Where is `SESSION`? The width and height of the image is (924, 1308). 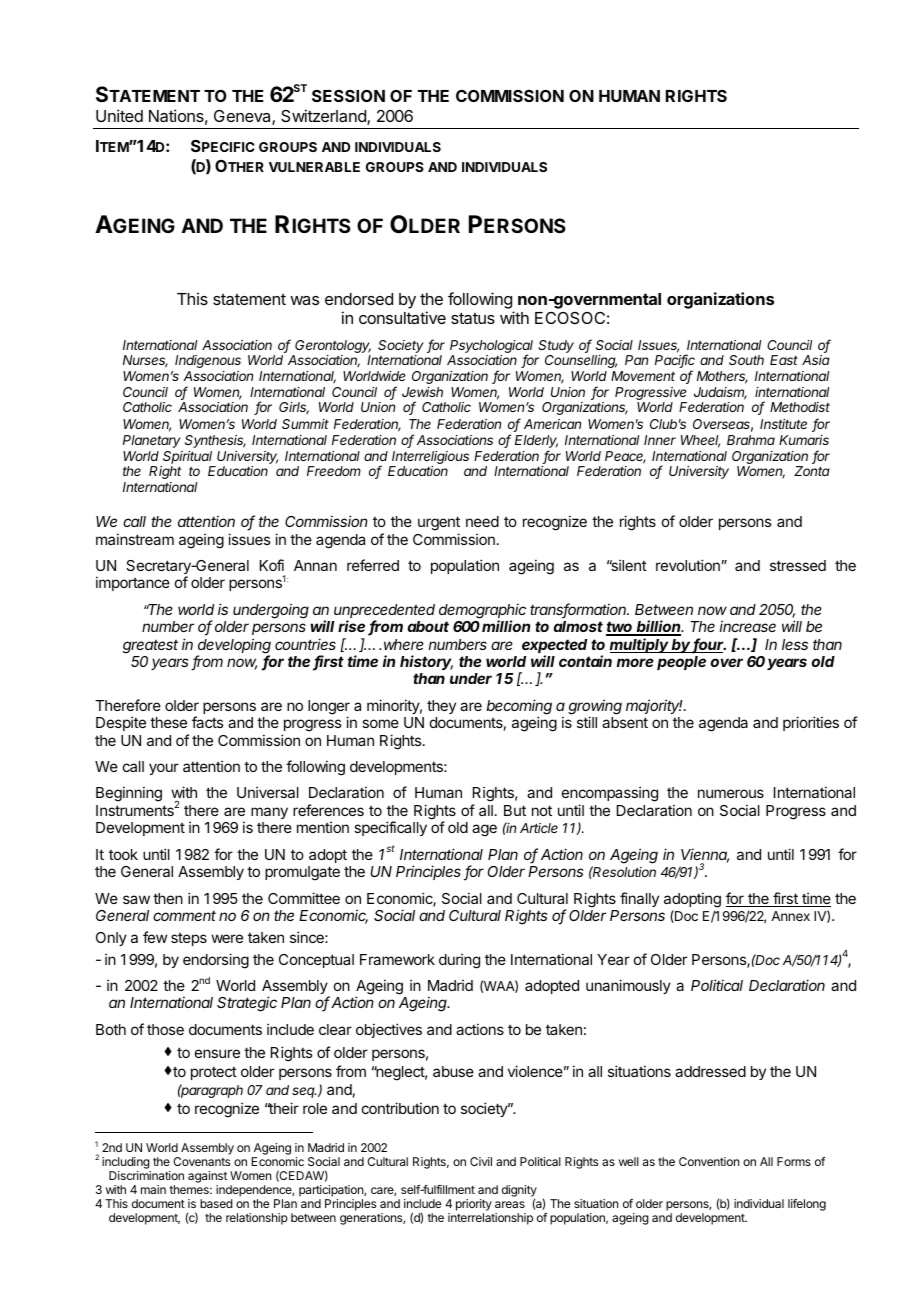 SESSION is located at coordinates (348, 96).
